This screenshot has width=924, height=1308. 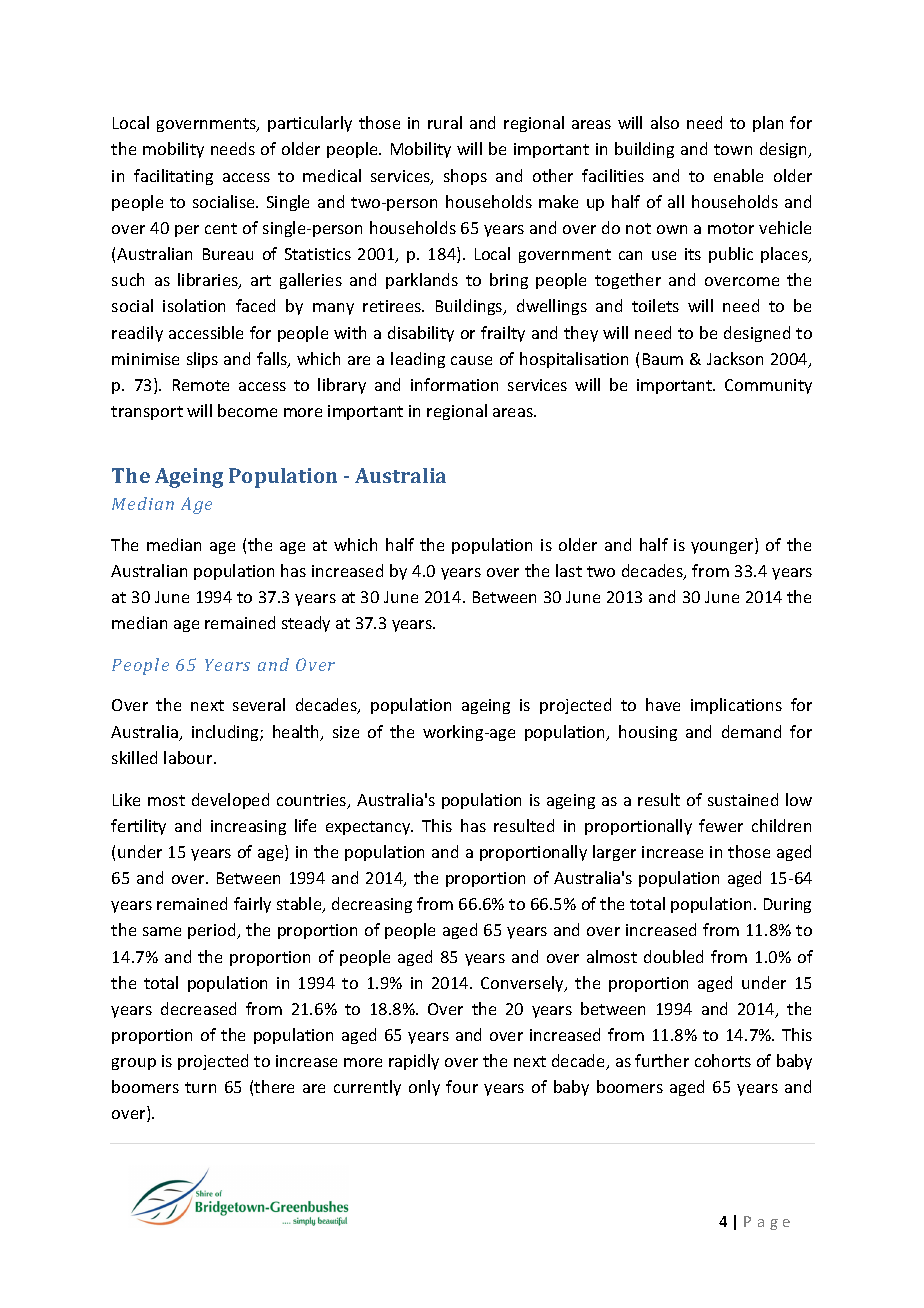 What do you see at coordinates (735, 358) in the screenshot?
I see `Jackson` at bounding box center [735, 358].
